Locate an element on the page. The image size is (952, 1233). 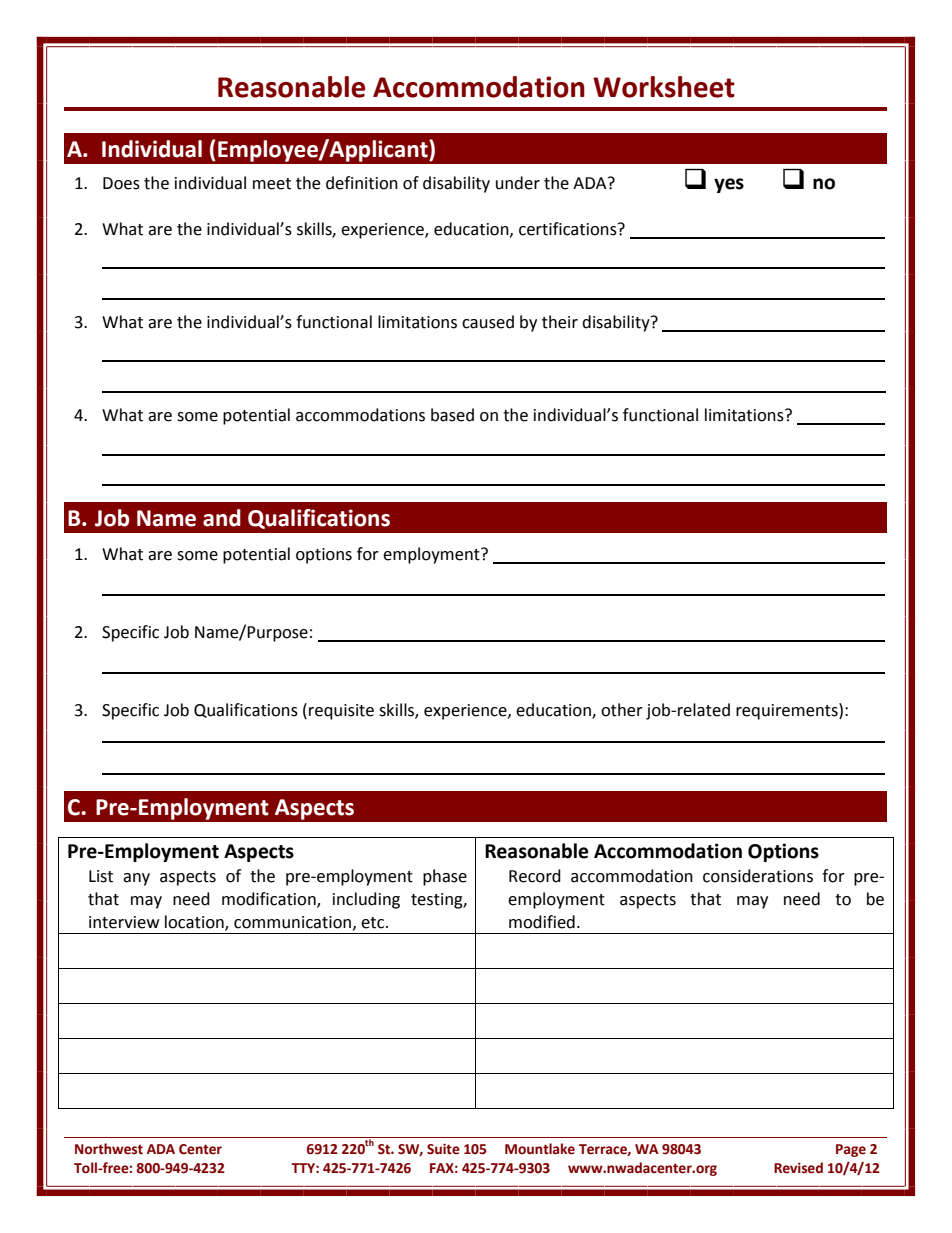
under is located at coordinates (518, 183).
